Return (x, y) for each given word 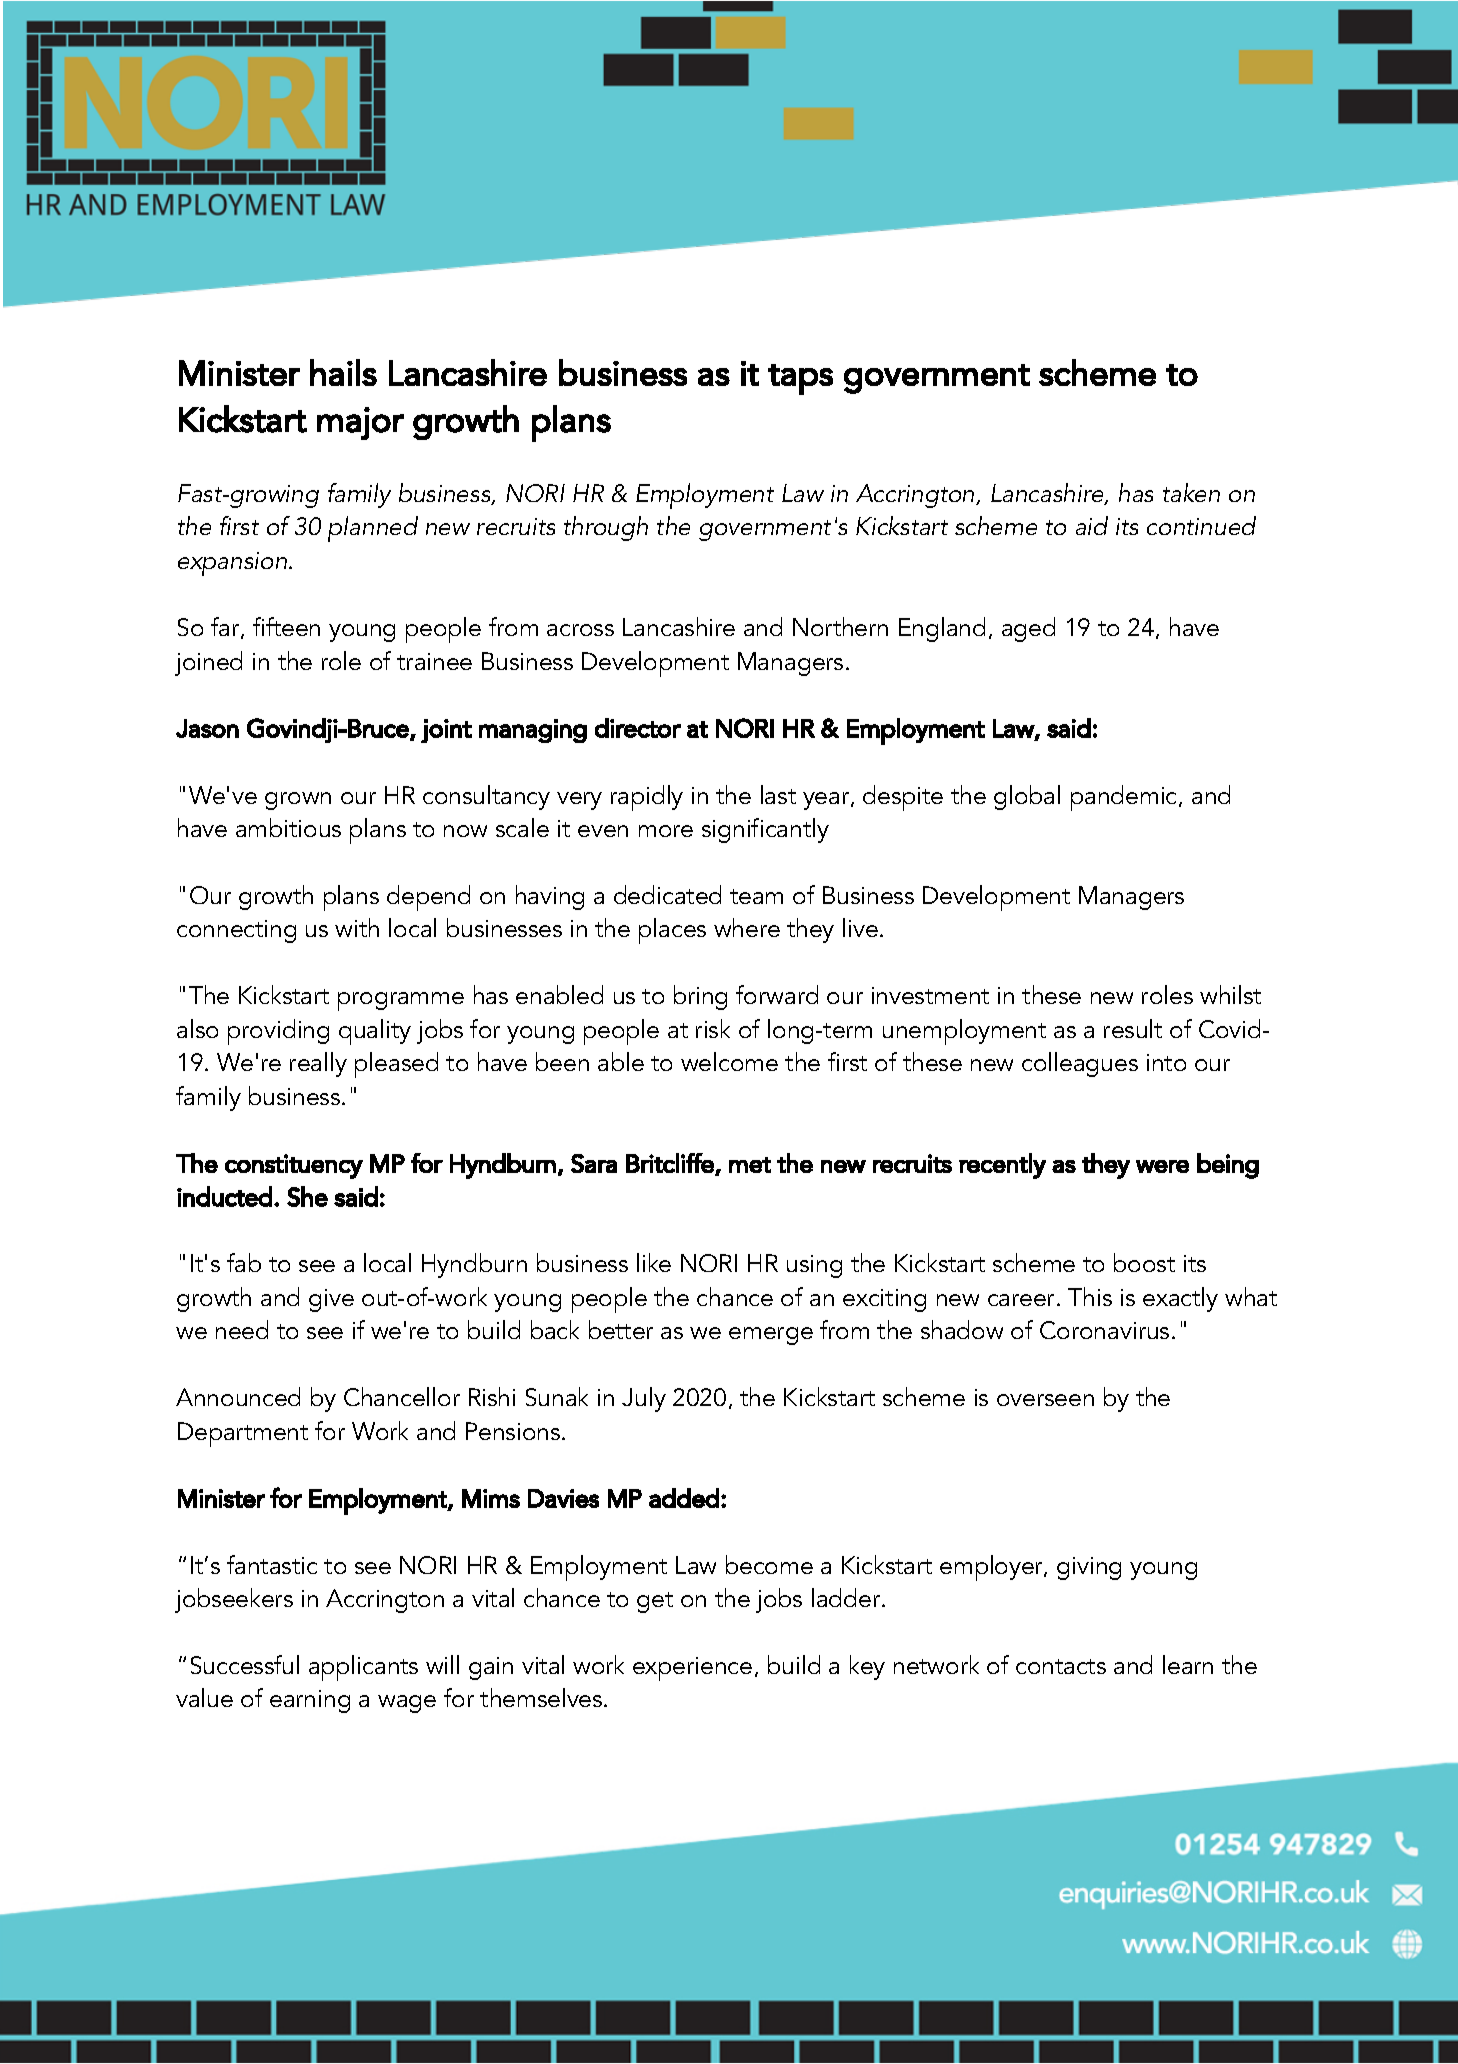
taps (800, 379)
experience (692, 1669)
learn (1188, 1664)
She (307, 1196)
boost (1144, 1262)
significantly (765, 830)
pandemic (1125, 798)
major (360, 423)
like (654, 1262)
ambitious (288, 827)
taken (1191, 492)
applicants (363, 1668)
